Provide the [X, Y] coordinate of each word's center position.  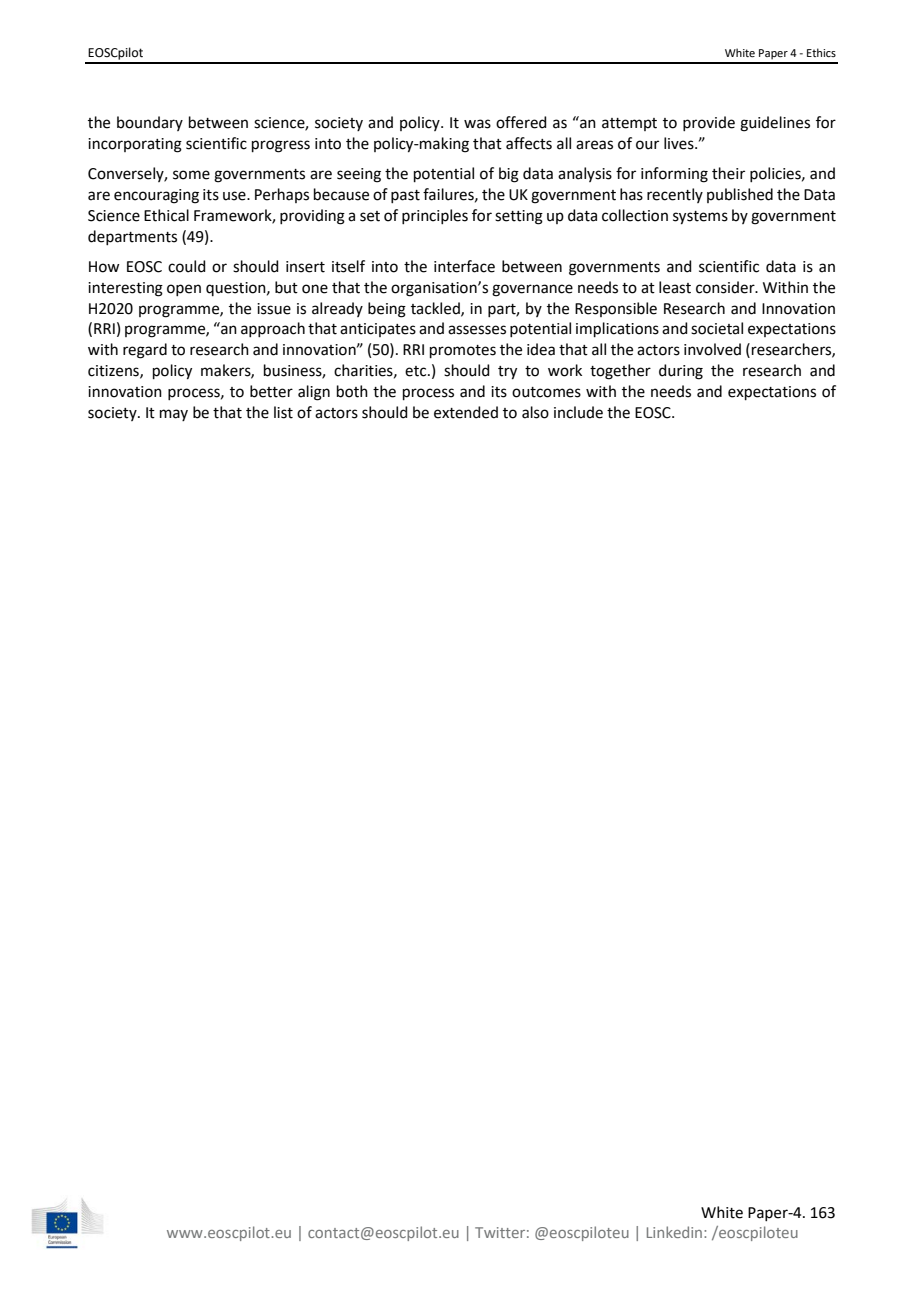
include [578, 412]
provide [709, 123]
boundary [150, 123]
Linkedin [676, 1232]
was [477, 124]
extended [466, 412]
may [174, 415]
